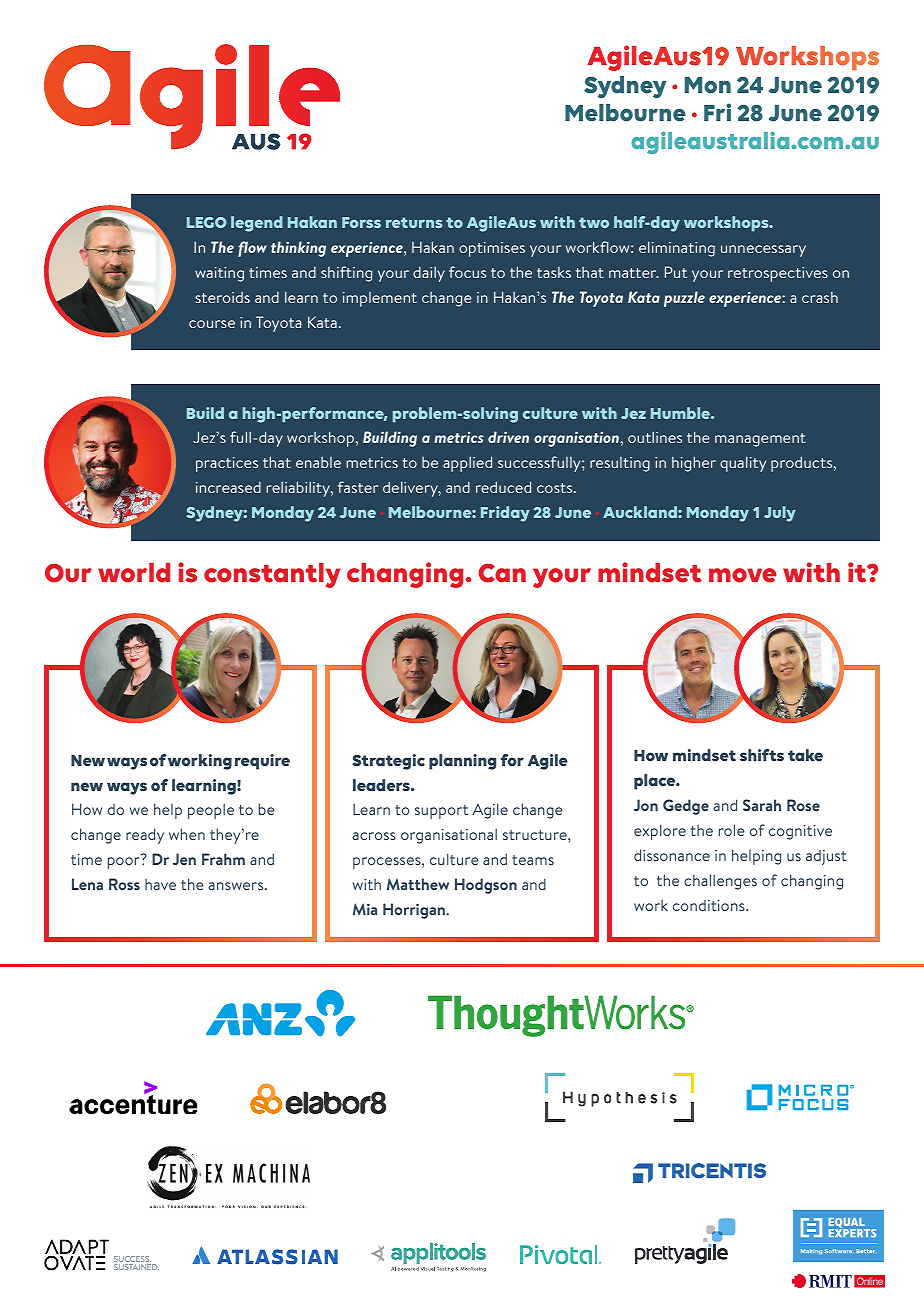  Describe the element at coordinates (160, 884) in the page. I see `have` at that location.
